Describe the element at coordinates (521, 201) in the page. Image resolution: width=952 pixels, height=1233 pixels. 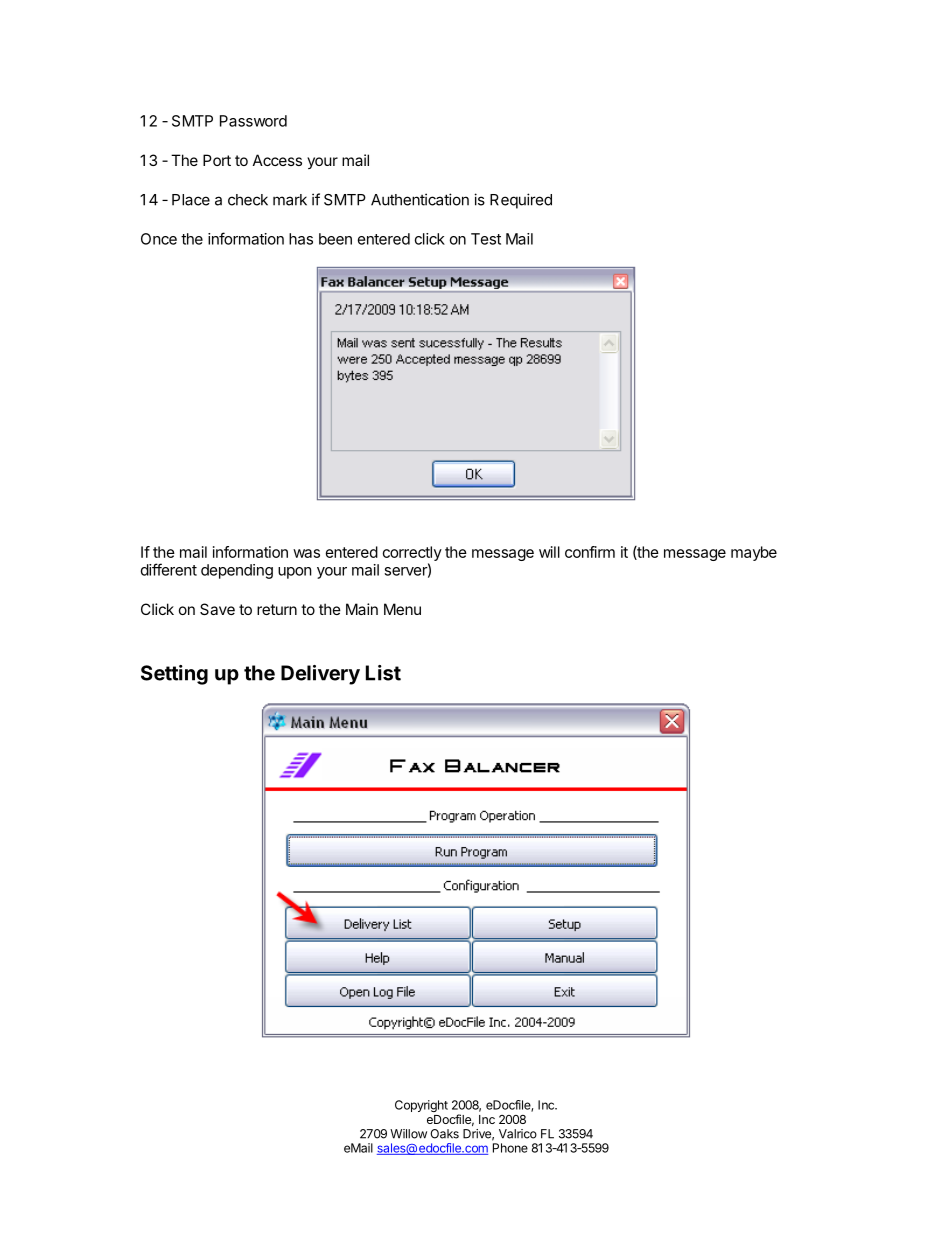
I see `Required` at that location.
